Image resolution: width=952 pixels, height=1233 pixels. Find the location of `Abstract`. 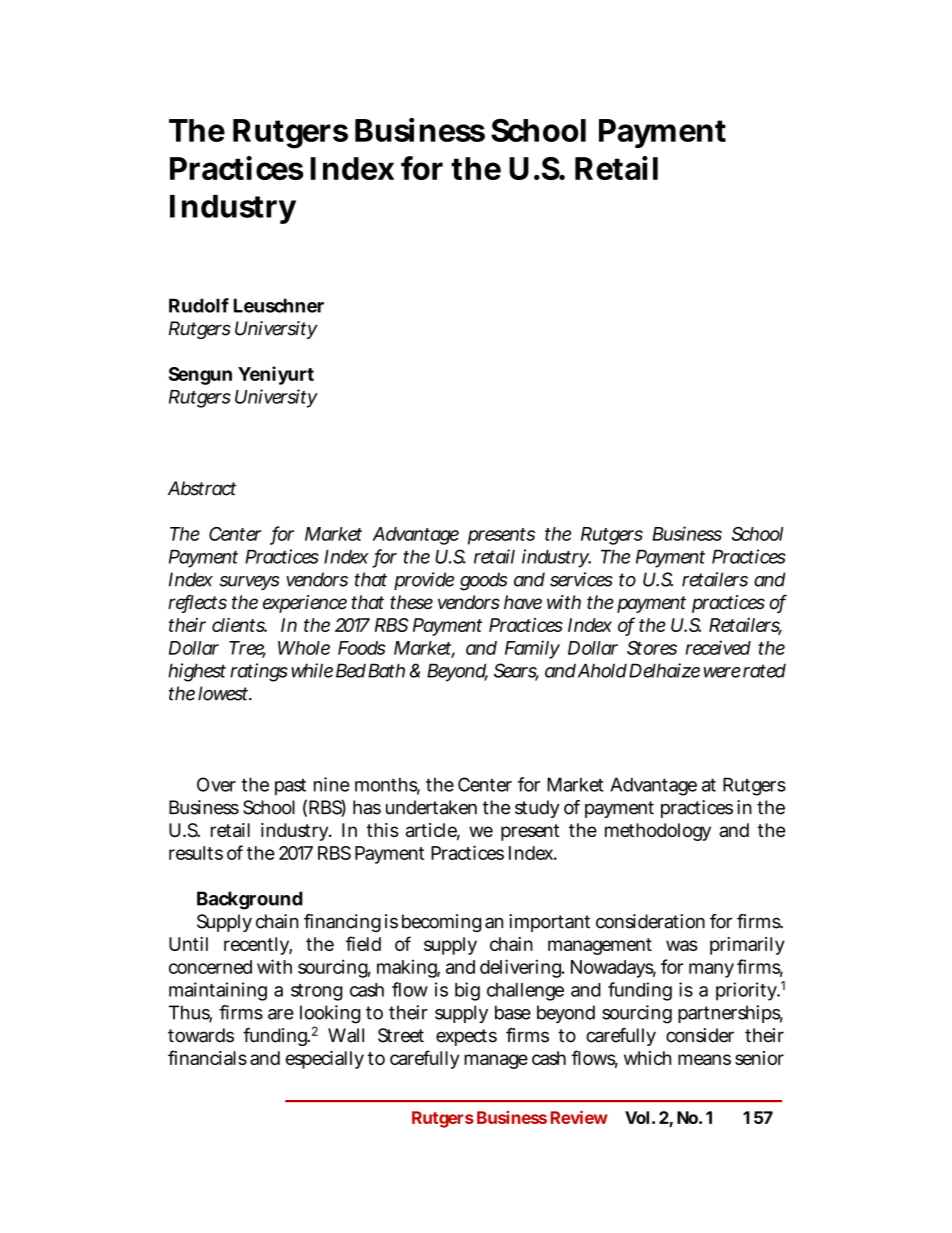

Abstract is located at coordinates (202, 488).
